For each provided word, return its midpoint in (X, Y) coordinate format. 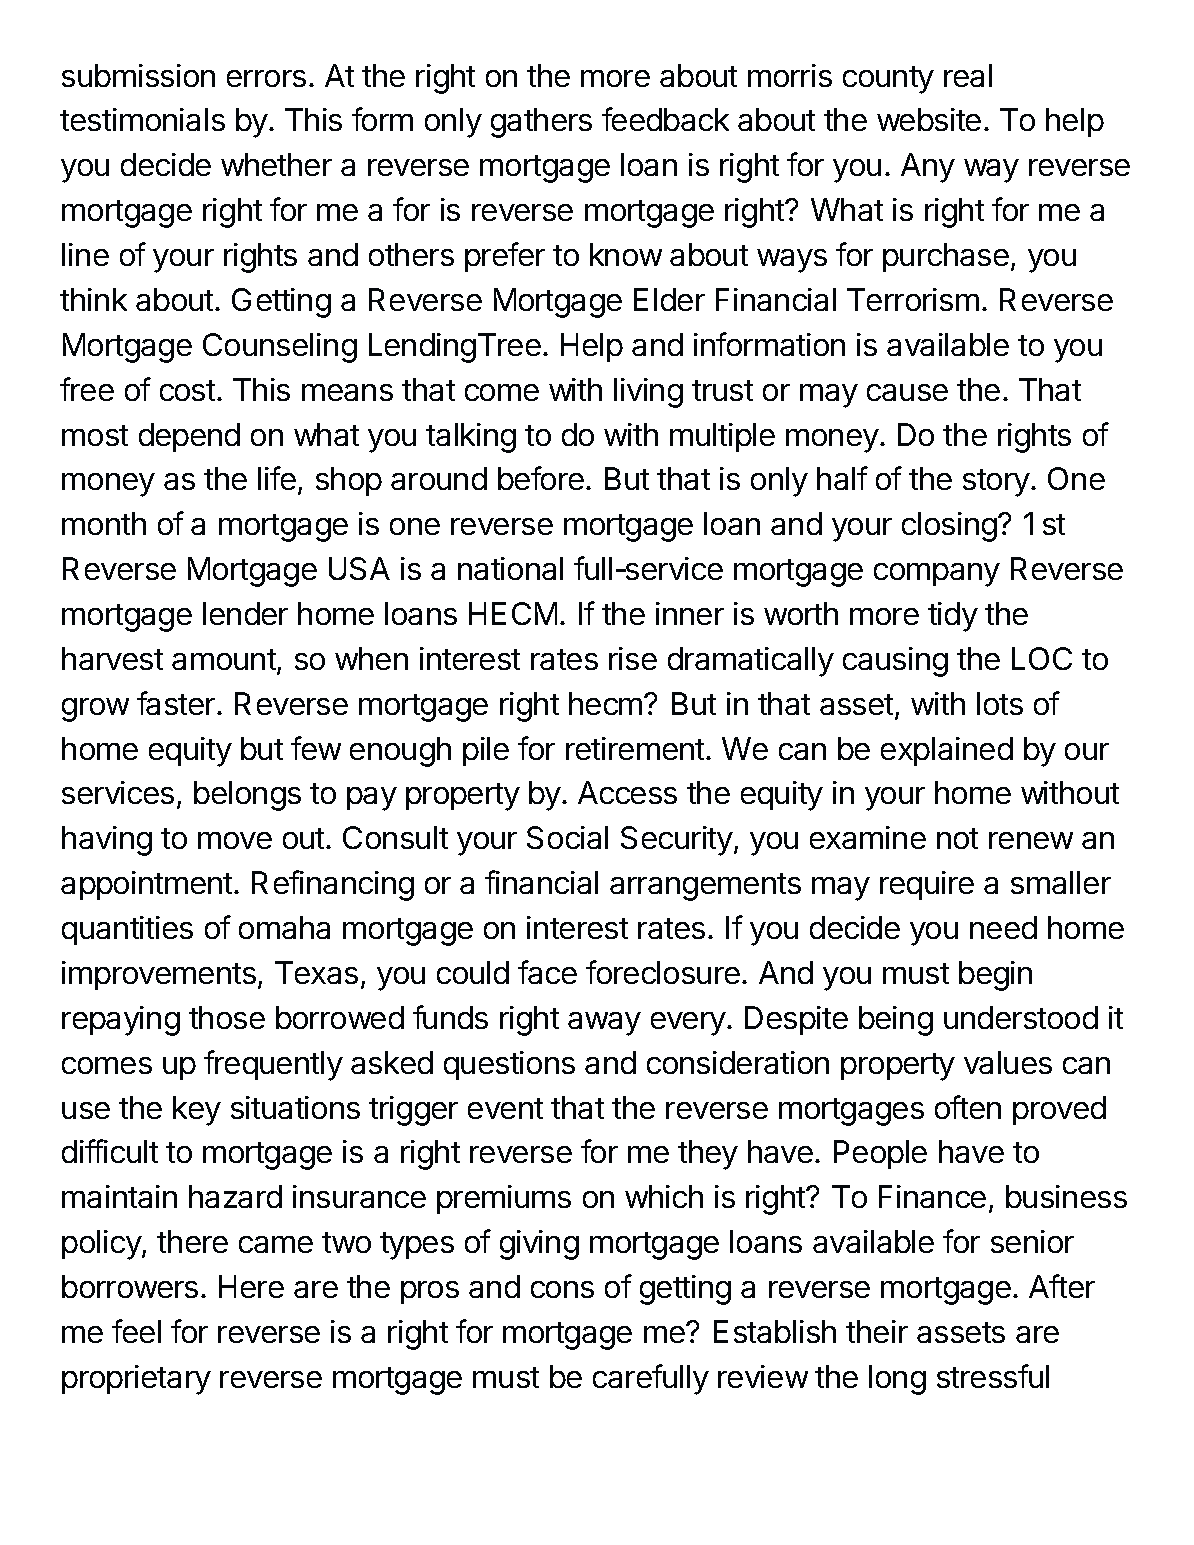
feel (136, 1331)
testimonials (142, 119)
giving (539, 1245)
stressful (993, 1376)
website (929, 119)
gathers (541, 123)
